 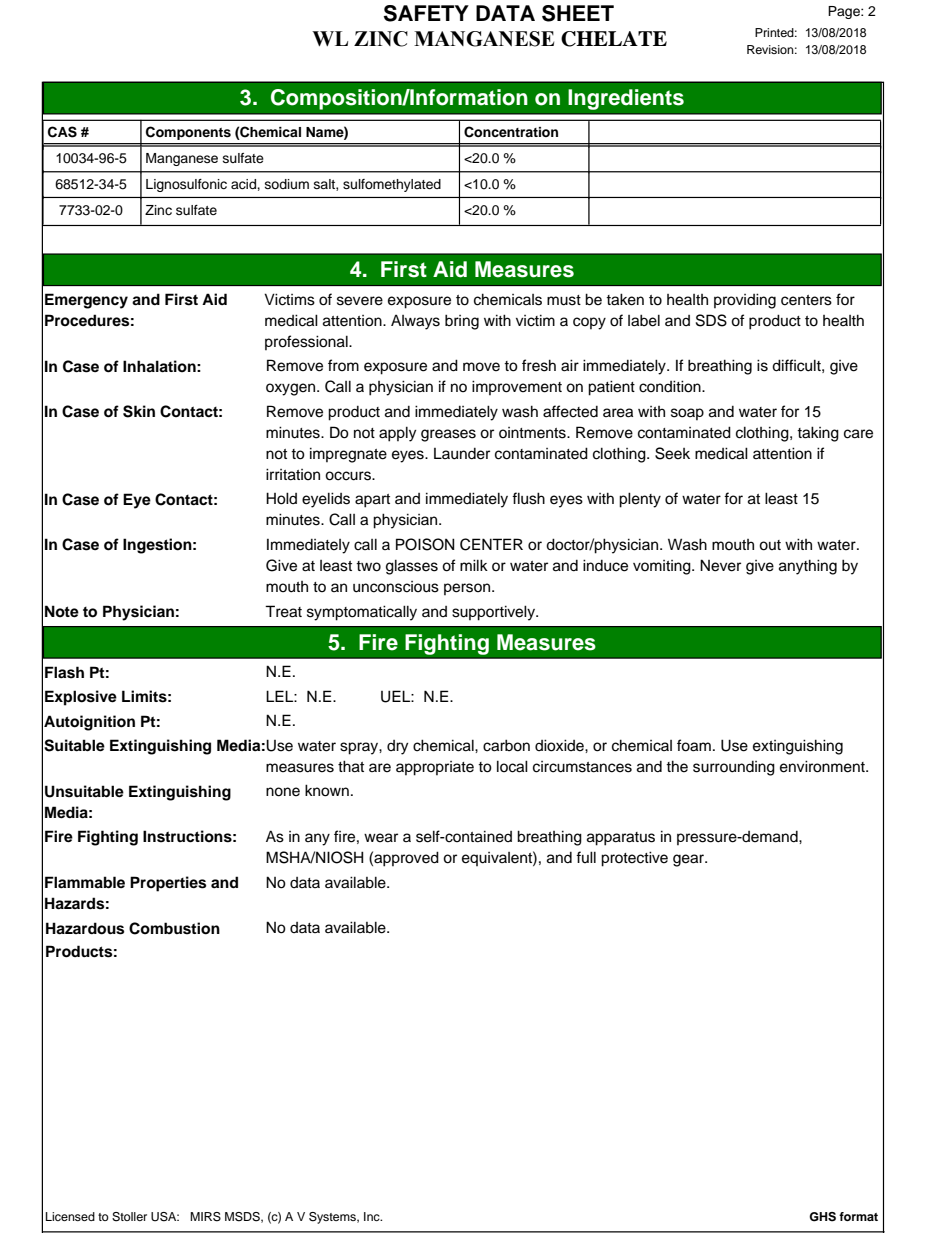 I want to click on gear, so click(x=690, y=860).
